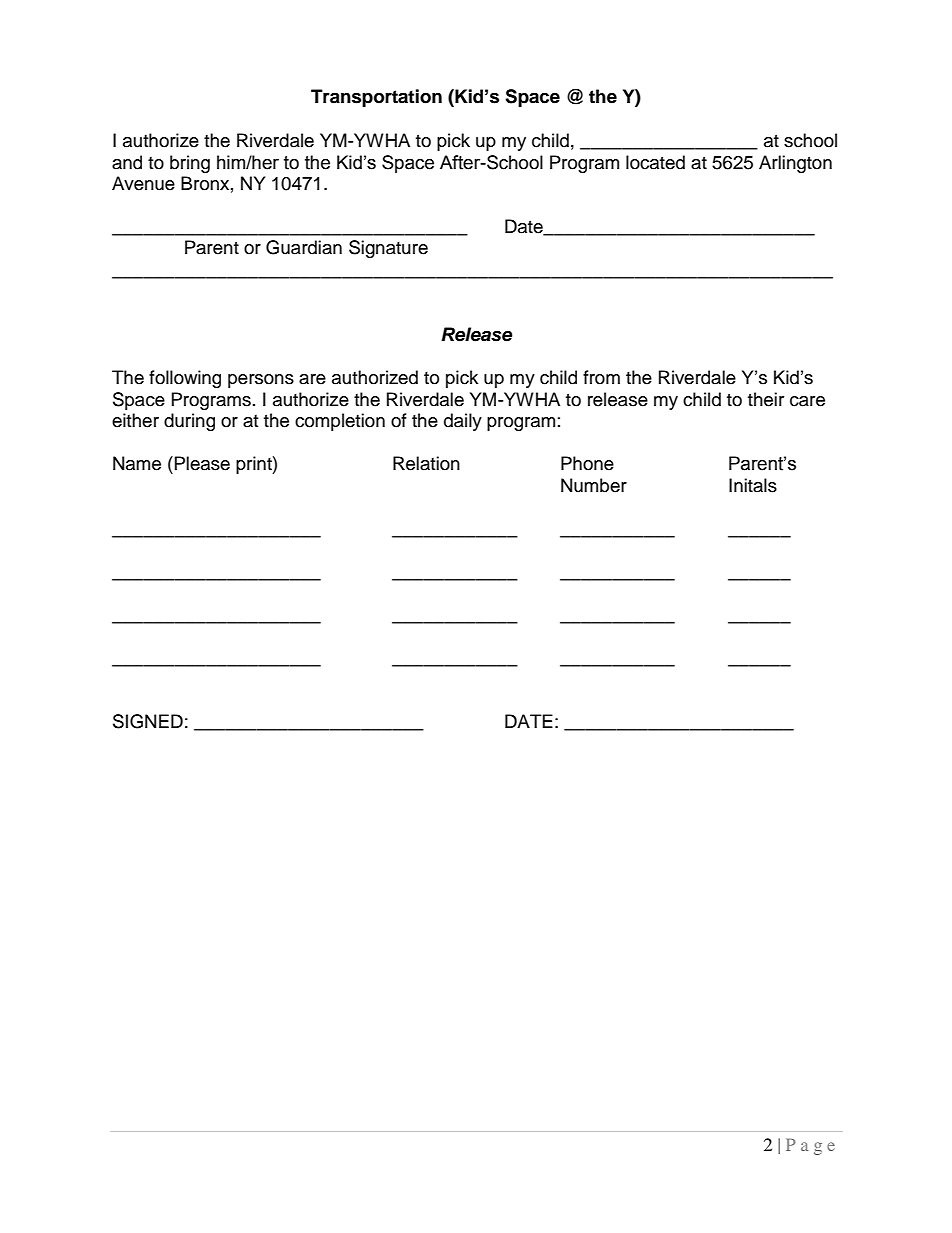 The height and width of the page is (1233, 952). Describe the element at coordinates (655, 162) in the page. I see `located` at that location.
